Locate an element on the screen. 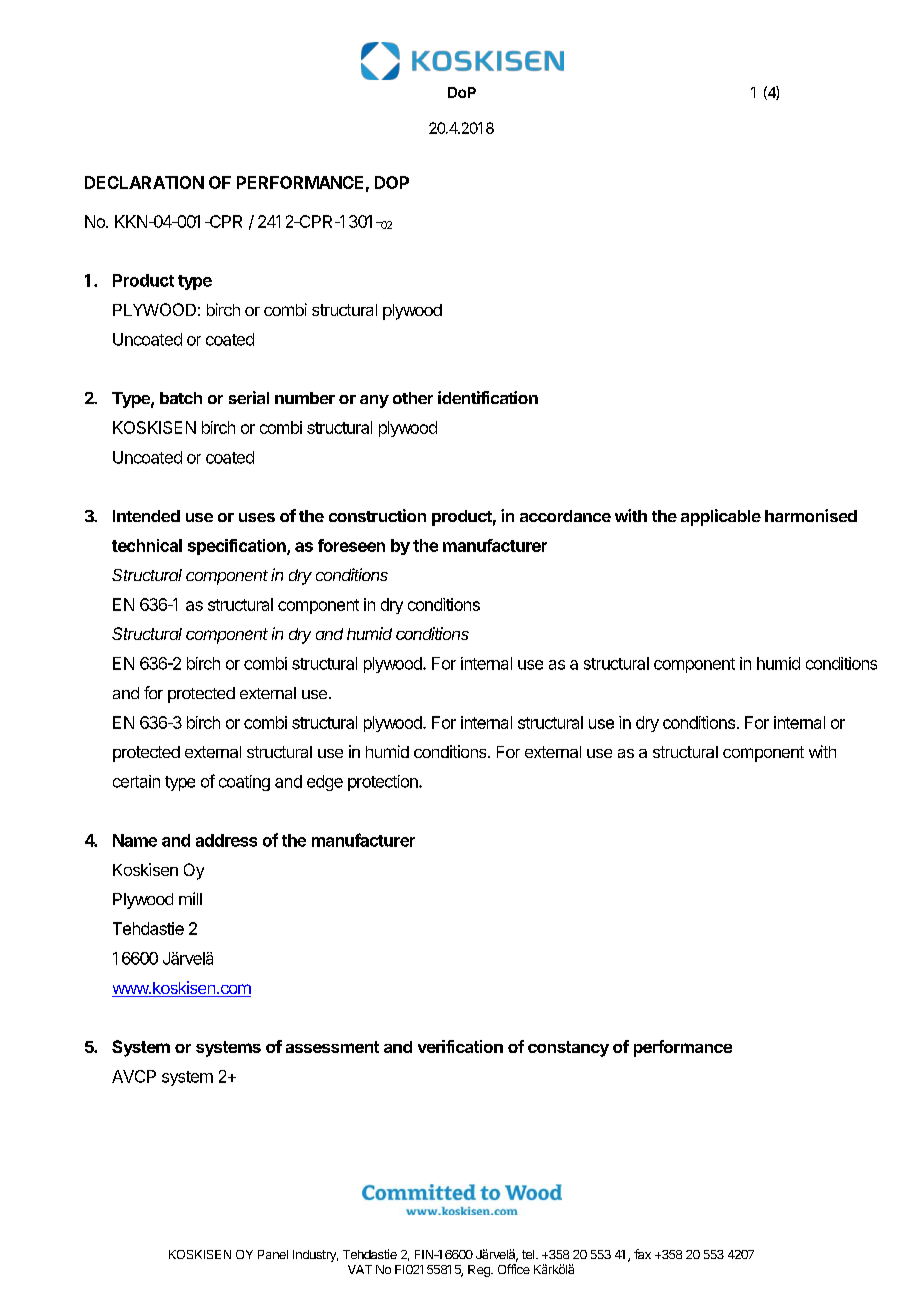  fax is located at coordinates (642, 1254).
